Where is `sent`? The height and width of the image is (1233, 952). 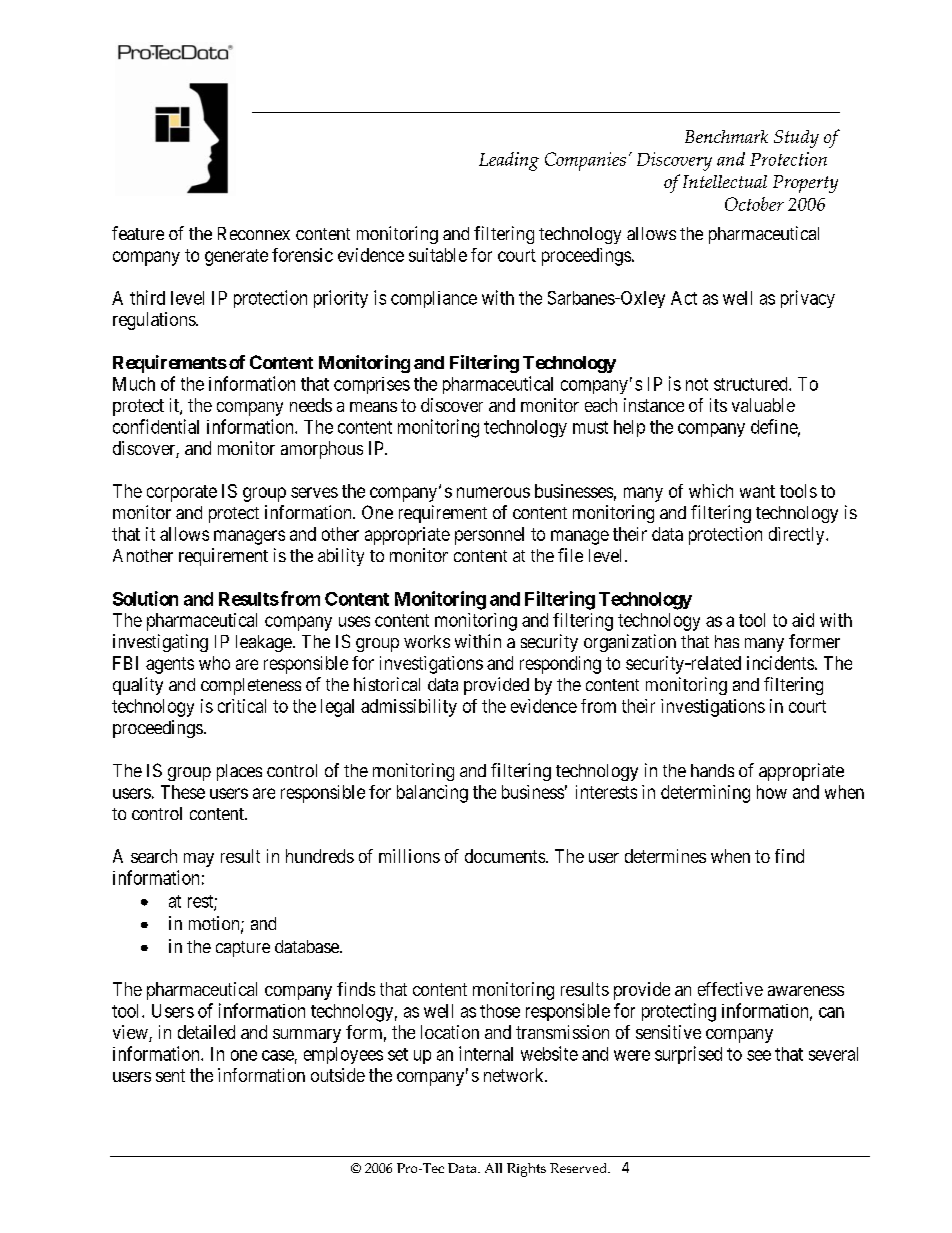 sent is located at coordinates (170, 1075).
